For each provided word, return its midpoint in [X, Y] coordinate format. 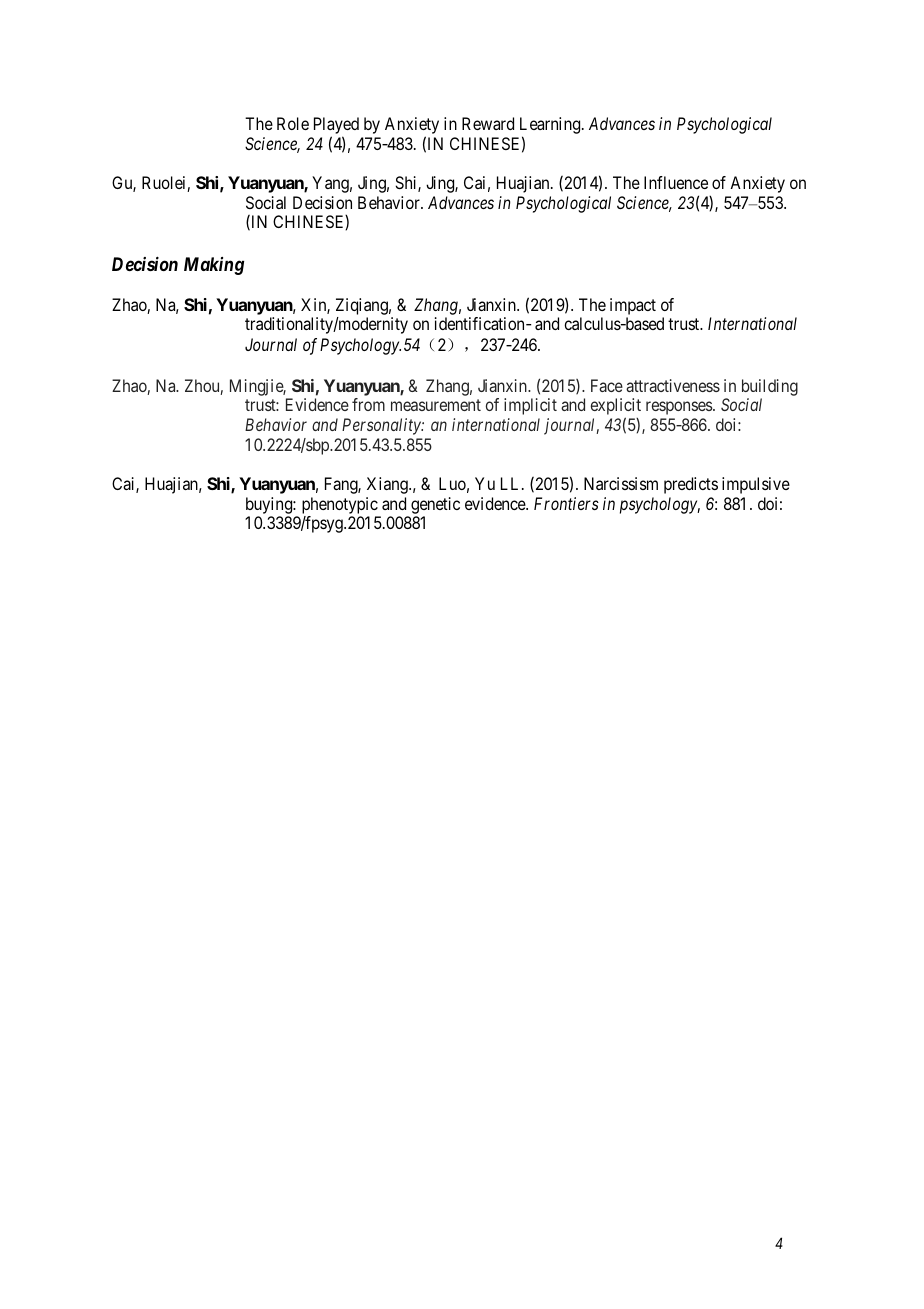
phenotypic [340, 505]
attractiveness [673, 385]
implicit [530, 406]
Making [214, 266]
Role [293, 123]
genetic [435, 505]
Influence [676, 182]
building [770, 387]
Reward [488, 123]
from [368, 404]
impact [633, 306]
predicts [691, 485]
